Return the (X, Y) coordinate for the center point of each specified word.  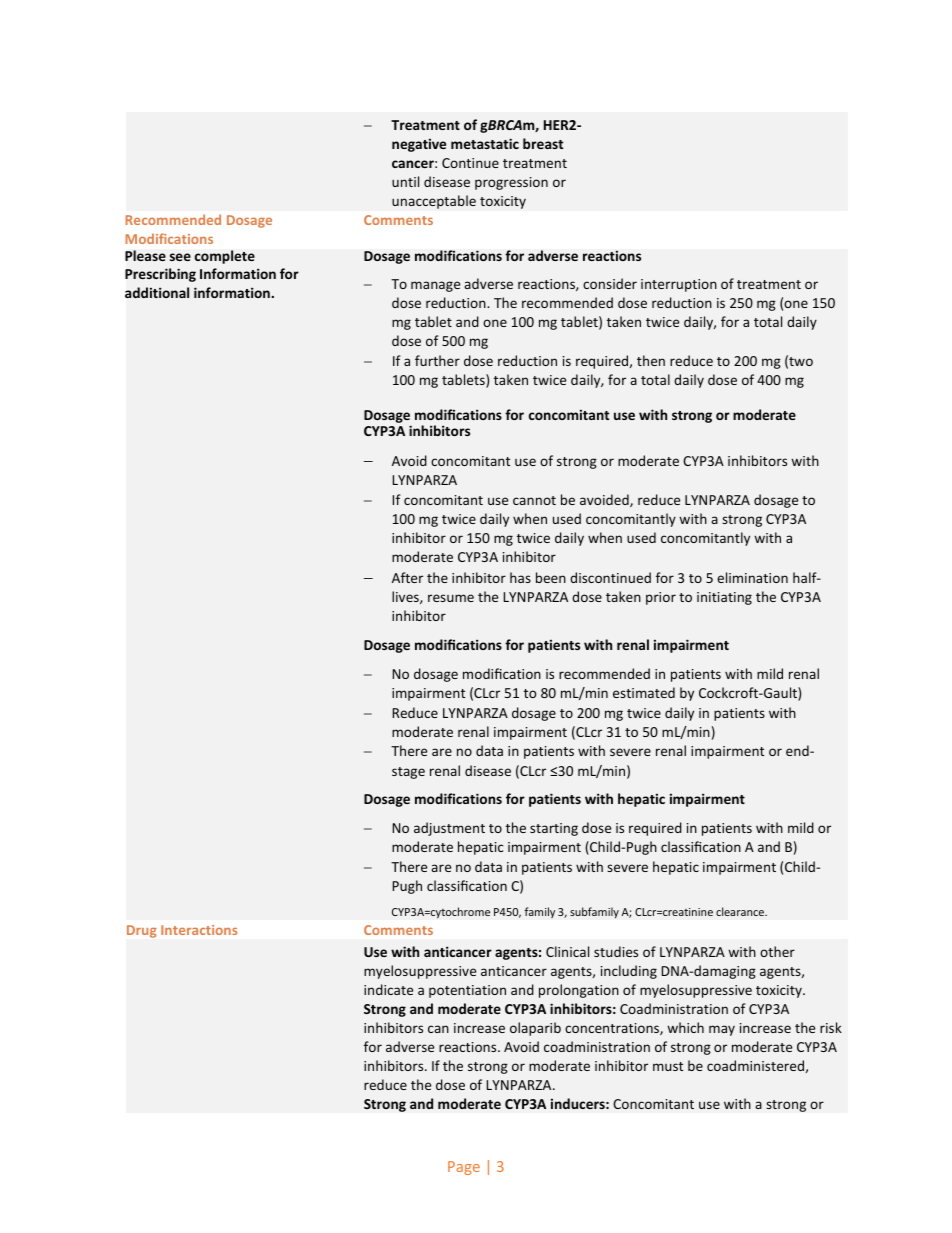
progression (511, 183)
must (668, 1066)
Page (464, 1168)
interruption (679, 285)
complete (224, 257)
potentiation (467, 991)
